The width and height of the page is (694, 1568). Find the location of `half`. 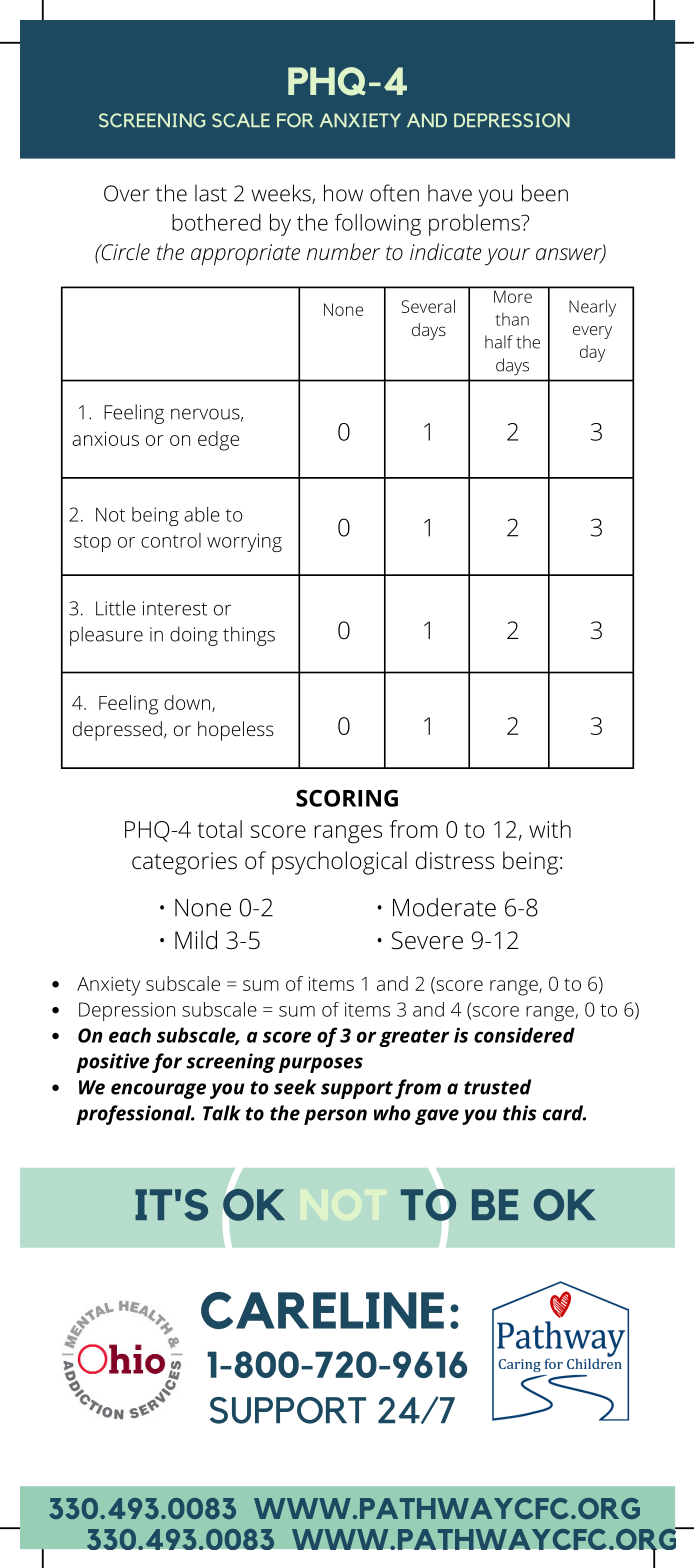

half is located at coordinates (499, 342).
